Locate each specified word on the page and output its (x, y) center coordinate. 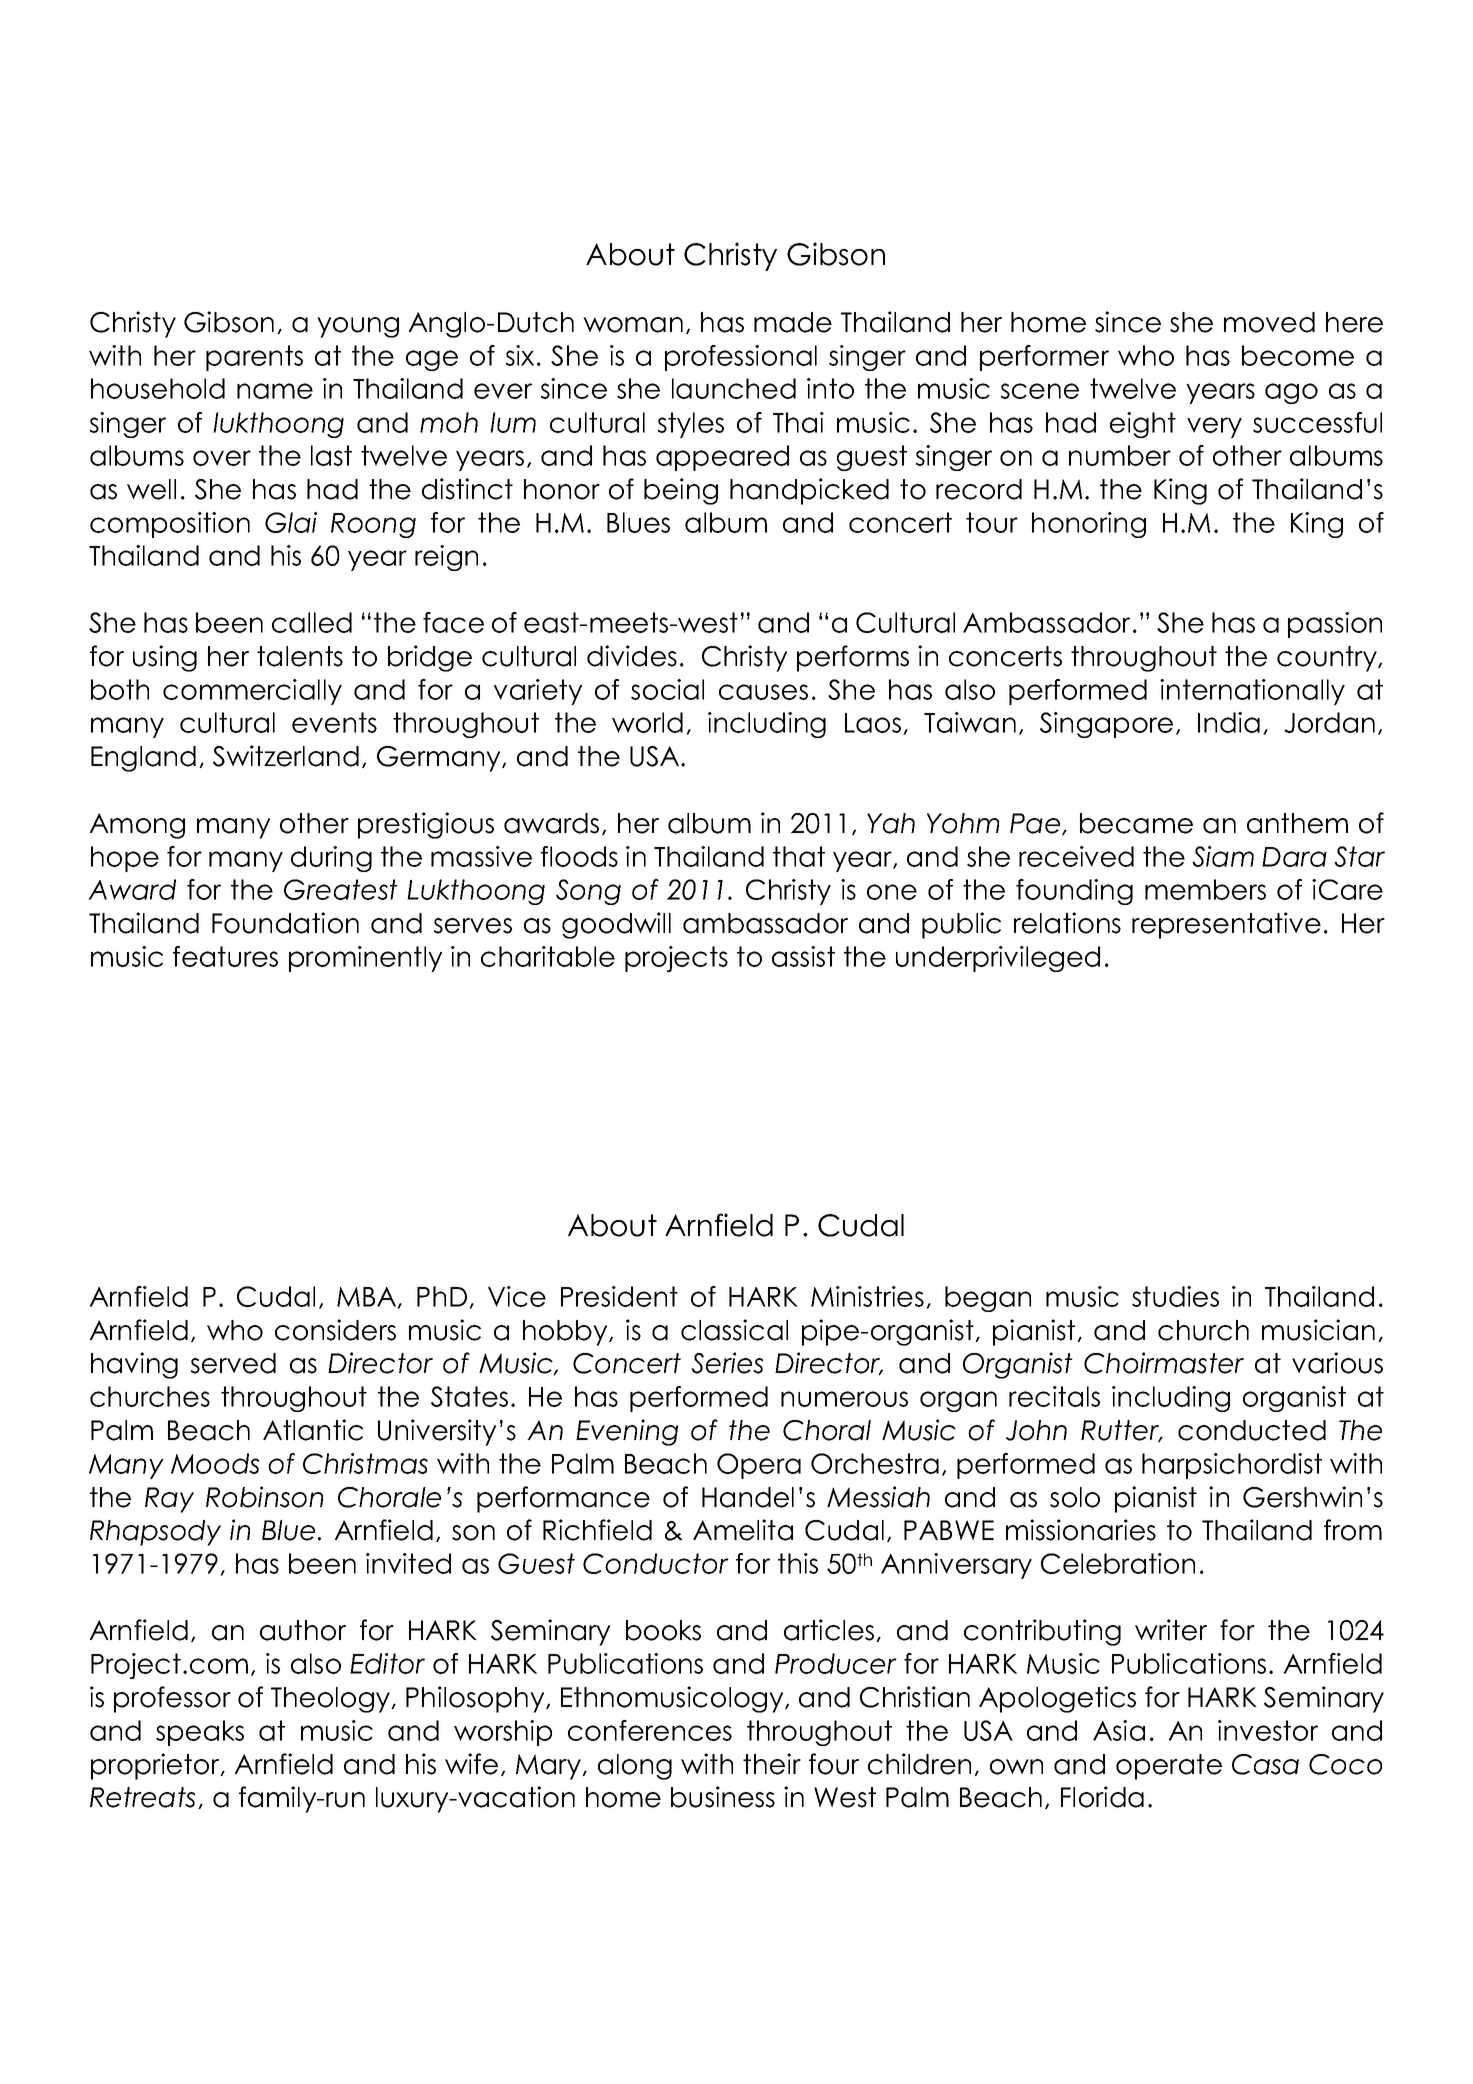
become (1298, 355)
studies (1175, 1296)
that (799, 856)
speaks (200, 1733)
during (331, 859)
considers (335, 1330)
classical (734, 1330)
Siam (1223, 856)
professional (741, 358)
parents (254, 358)
